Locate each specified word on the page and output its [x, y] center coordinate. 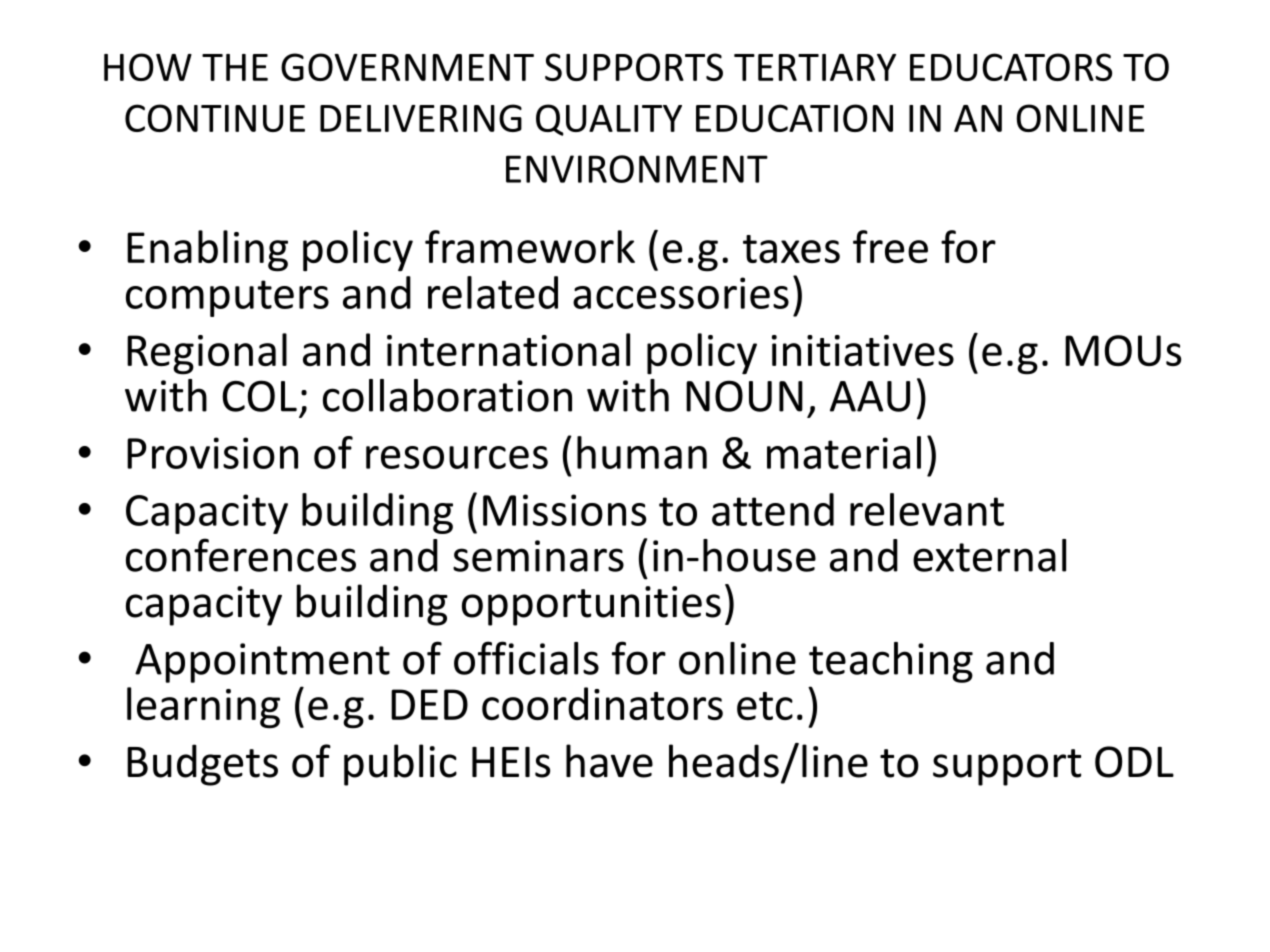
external [989, 555]
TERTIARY [815, 67]
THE [235, 67]
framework [530, 246]
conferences [241, 555]
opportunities [591, 606]
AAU [870, 396]
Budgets [202, 765]
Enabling [207, 251]
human [642, 452]
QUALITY [609, 120]
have [609, 761]
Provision [212, 453]
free [890, 246]
